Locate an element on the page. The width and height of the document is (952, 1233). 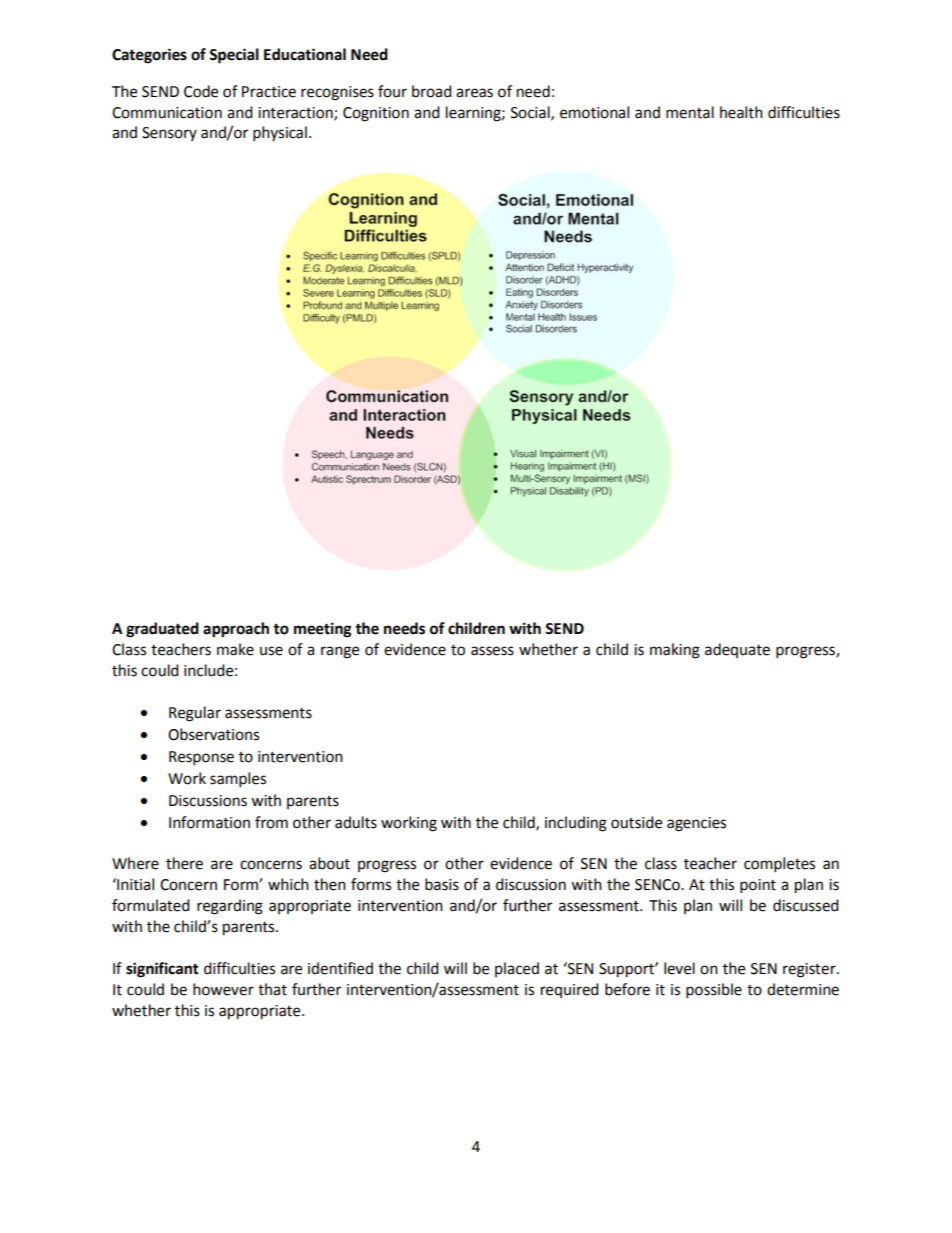
health is located at coordinates (741, 112).
